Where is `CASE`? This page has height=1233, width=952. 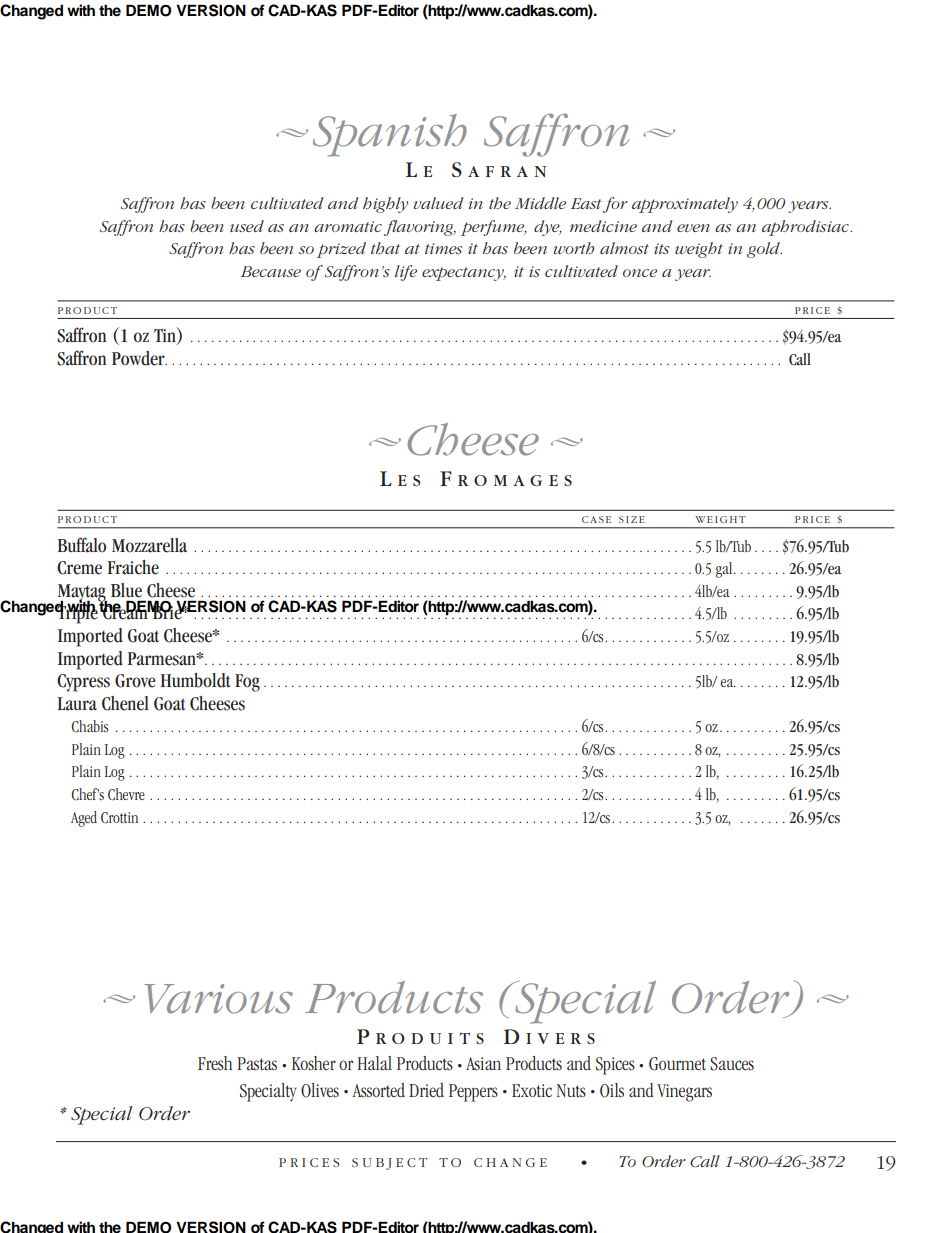
CASE is located at coordinates (596, 519).
